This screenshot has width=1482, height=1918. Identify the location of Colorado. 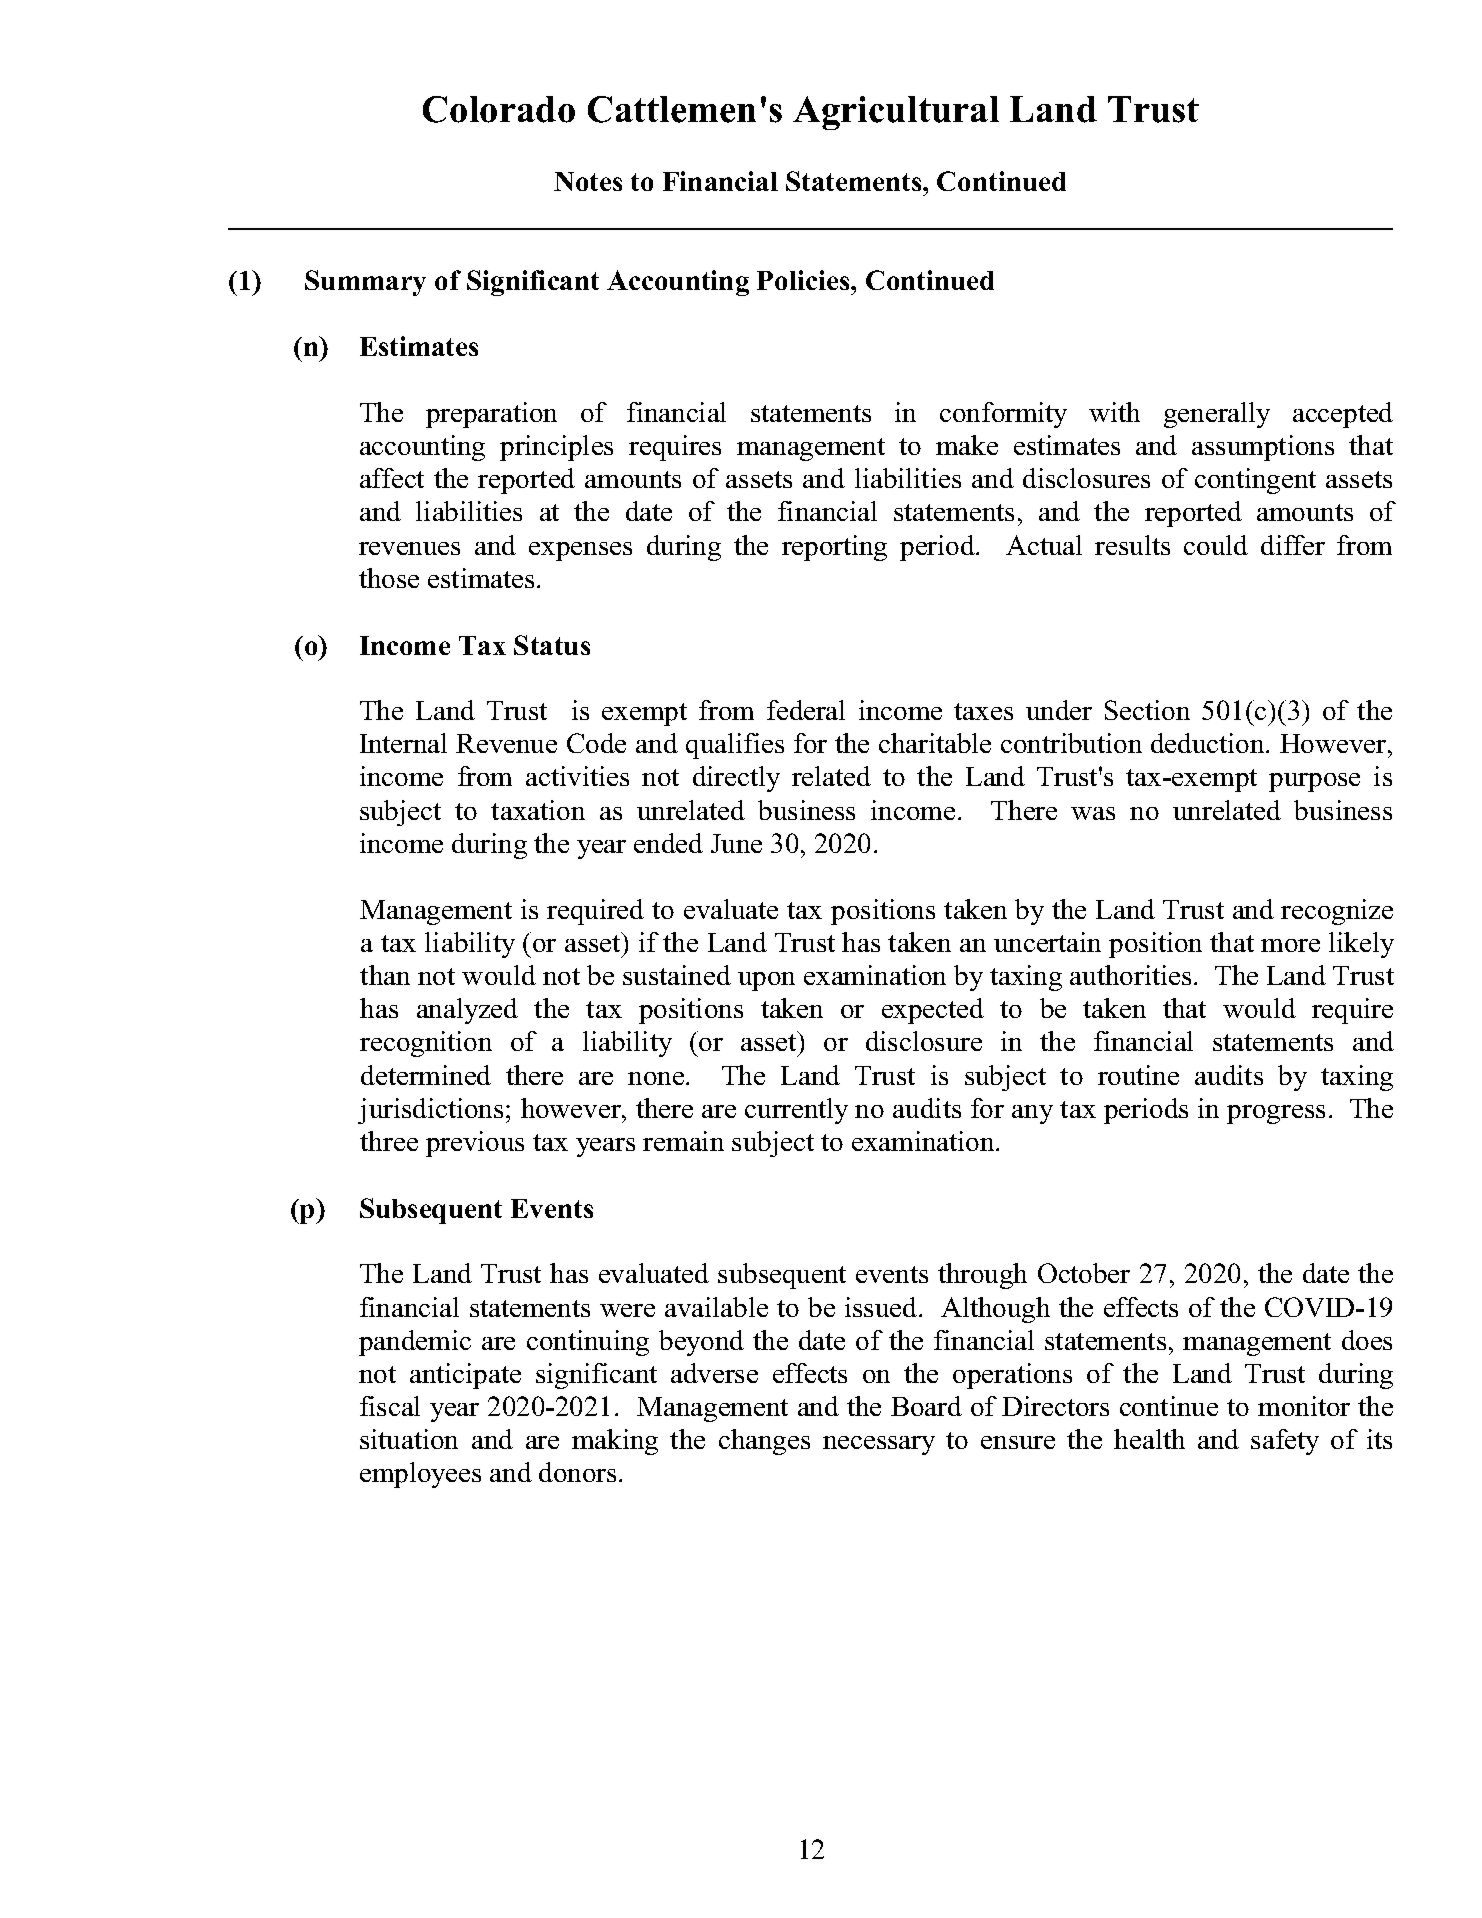
(499, 109).
